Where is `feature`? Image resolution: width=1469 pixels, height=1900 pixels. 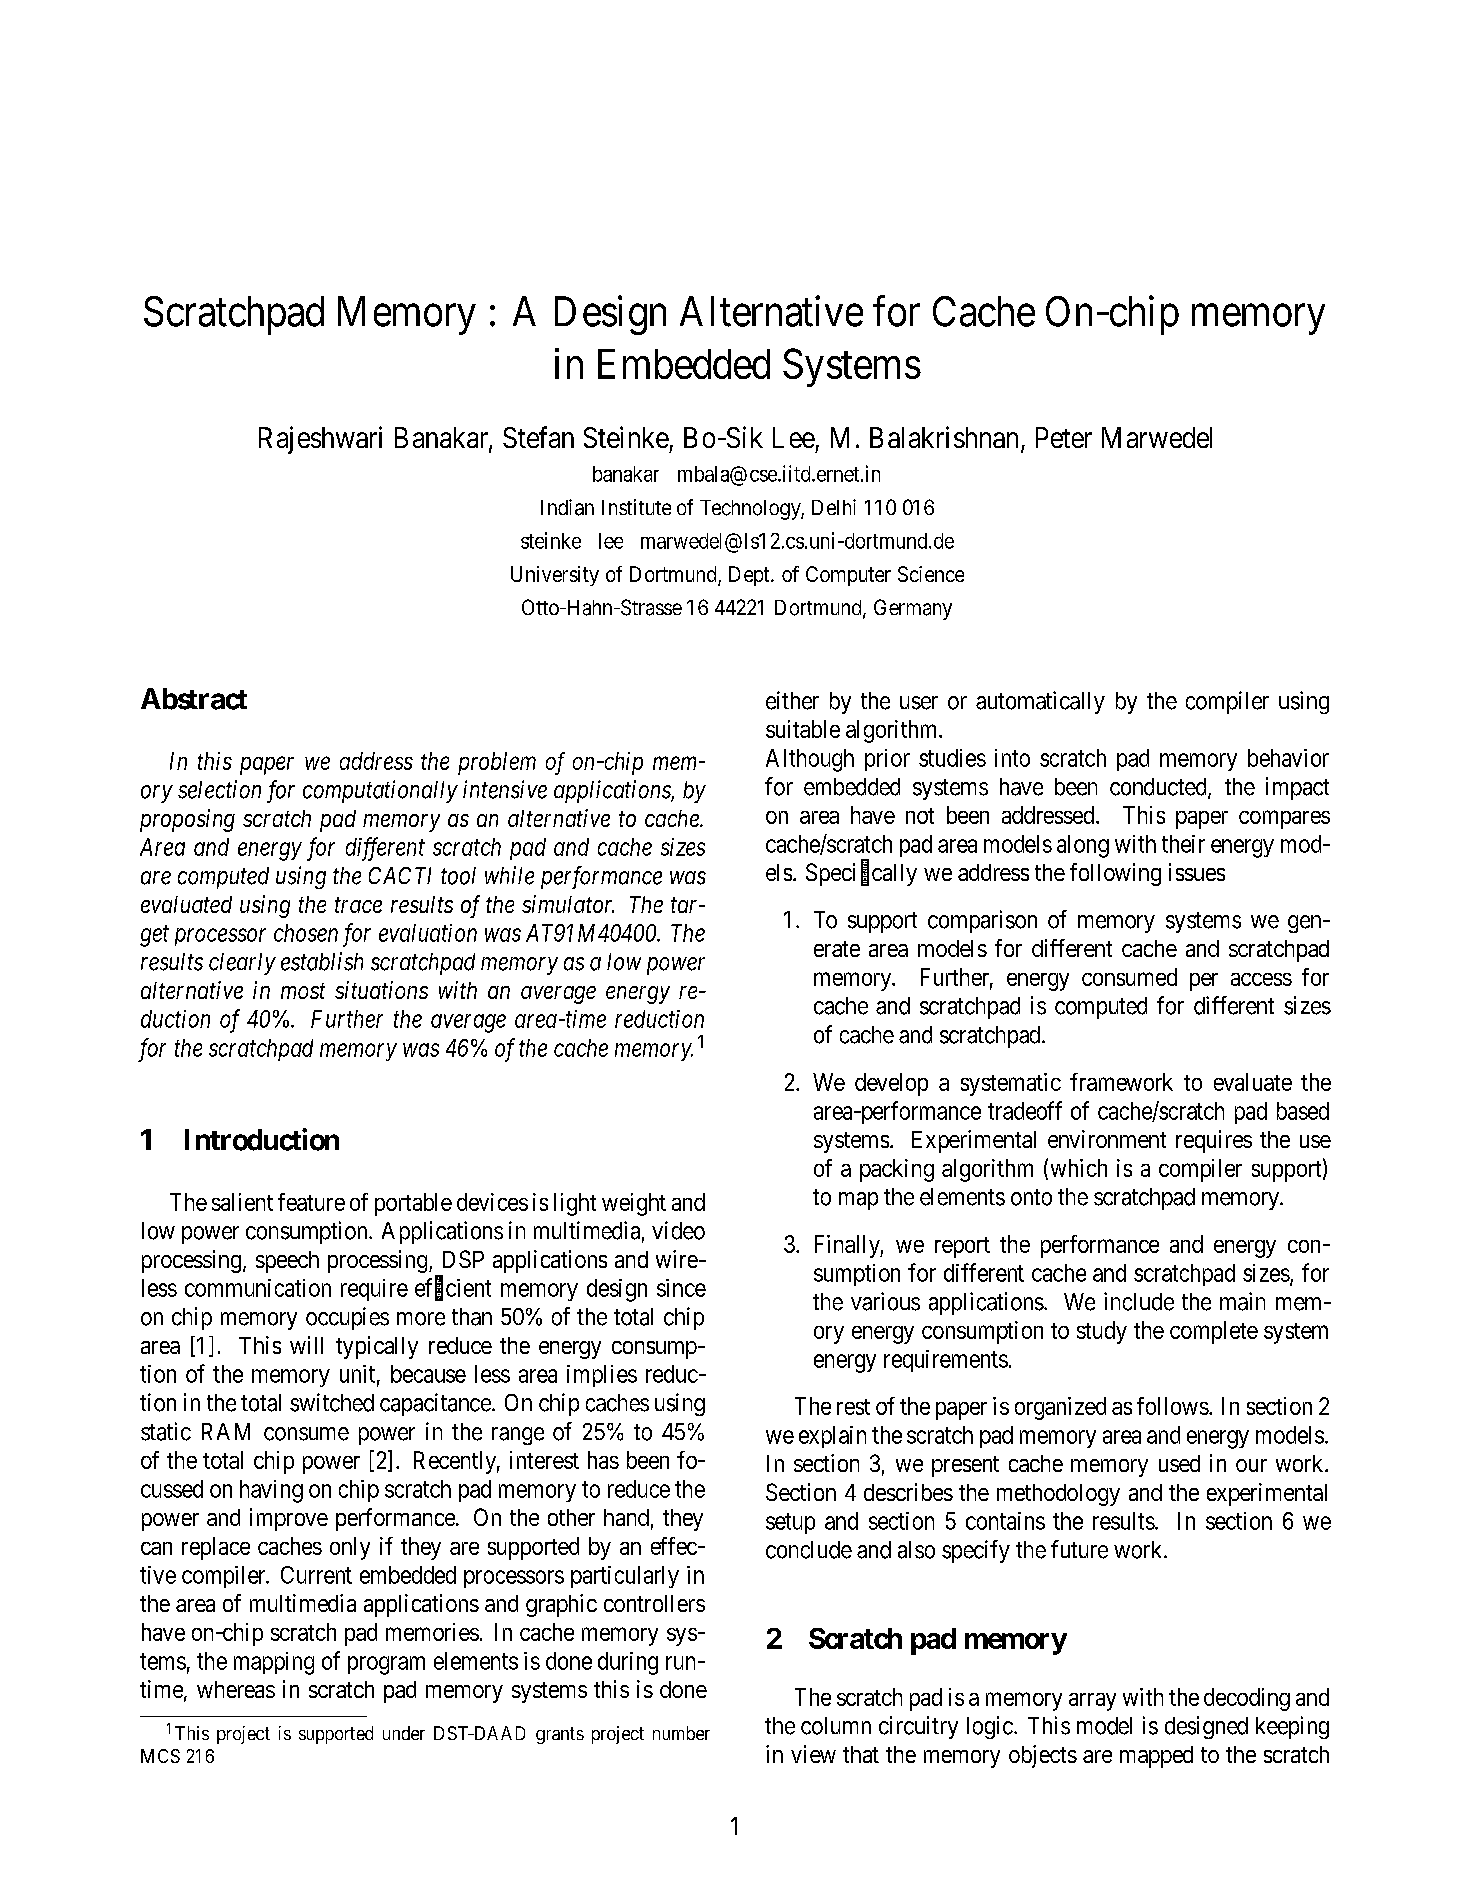 feature is located at coordinates (311, 1202).
